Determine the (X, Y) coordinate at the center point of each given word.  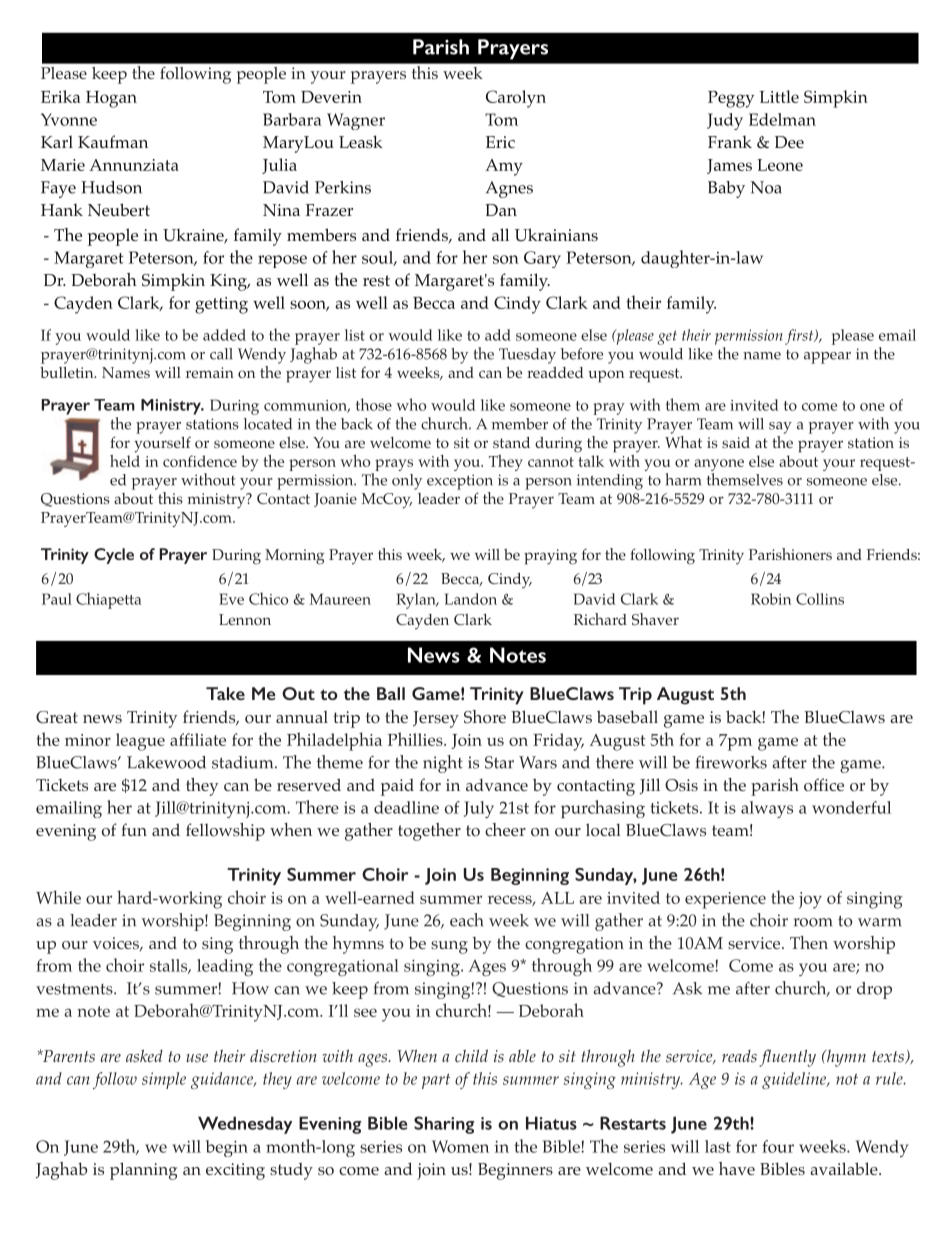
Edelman (782, 119)
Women (460, 1146)
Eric (500, 142)
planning (143, 1171)
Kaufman (113, 141)
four (778, 1146)
